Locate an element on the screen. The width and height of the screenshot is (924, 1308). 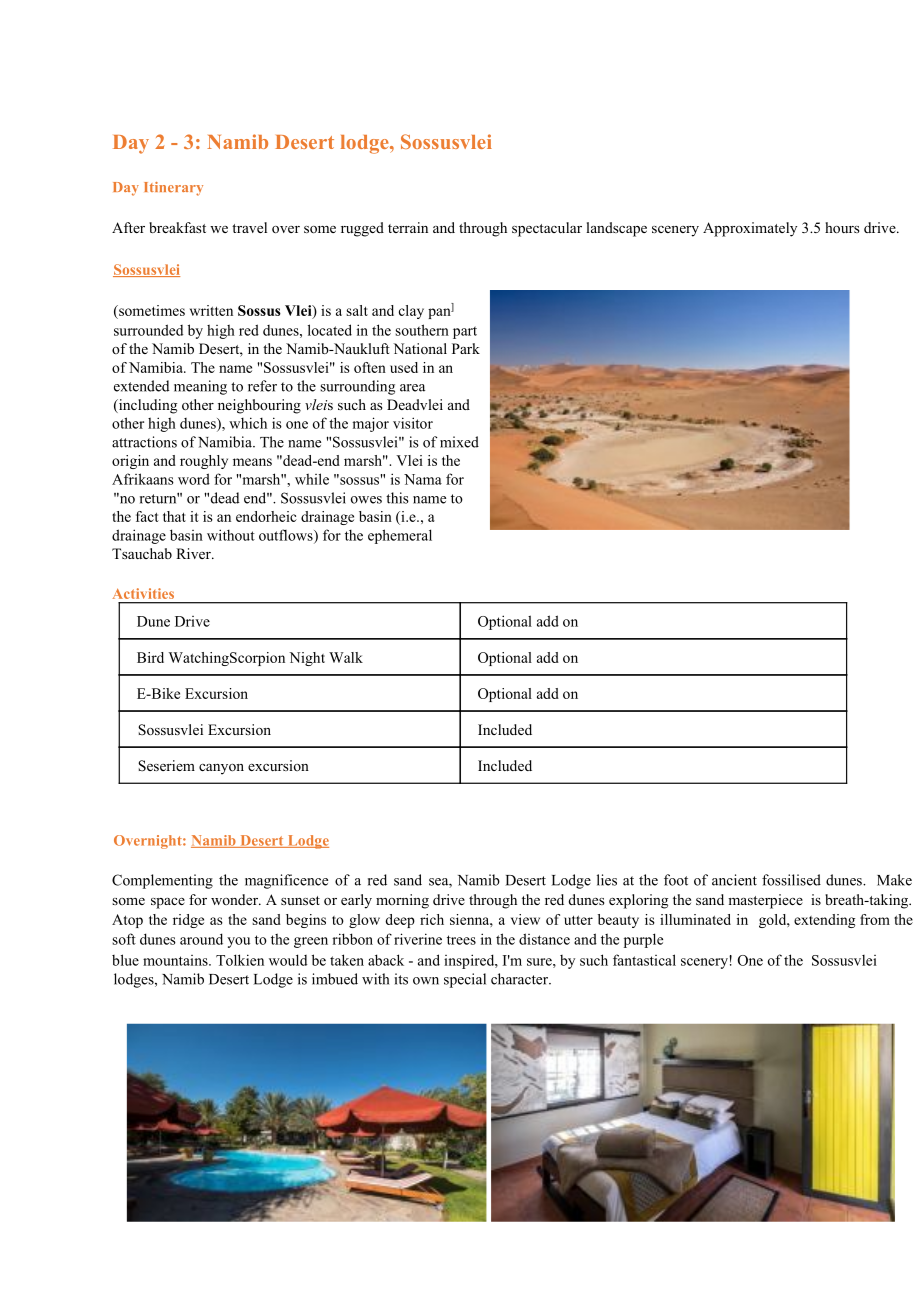
hours is located at coordinates (842, 227).
